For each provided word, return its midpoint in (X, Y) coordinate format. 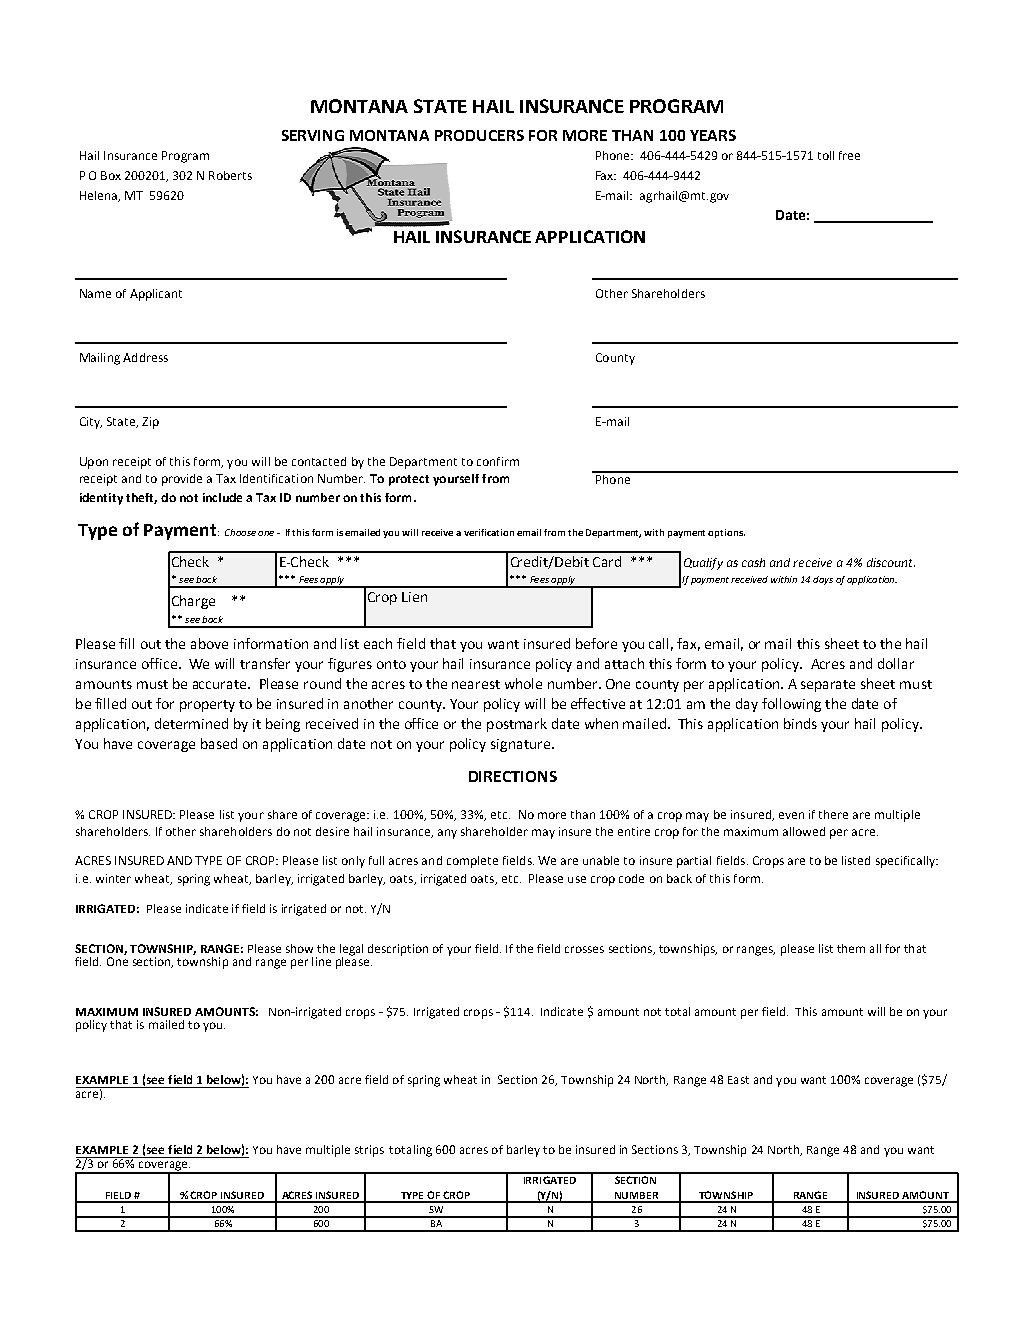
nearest (476, 684)
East (738, 1080)
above (209, 643)
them (851, 948)
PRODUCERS (479, 135)
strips (369, 1151)
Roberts (230, 175)
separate (828, 686)
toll (826, 155)
